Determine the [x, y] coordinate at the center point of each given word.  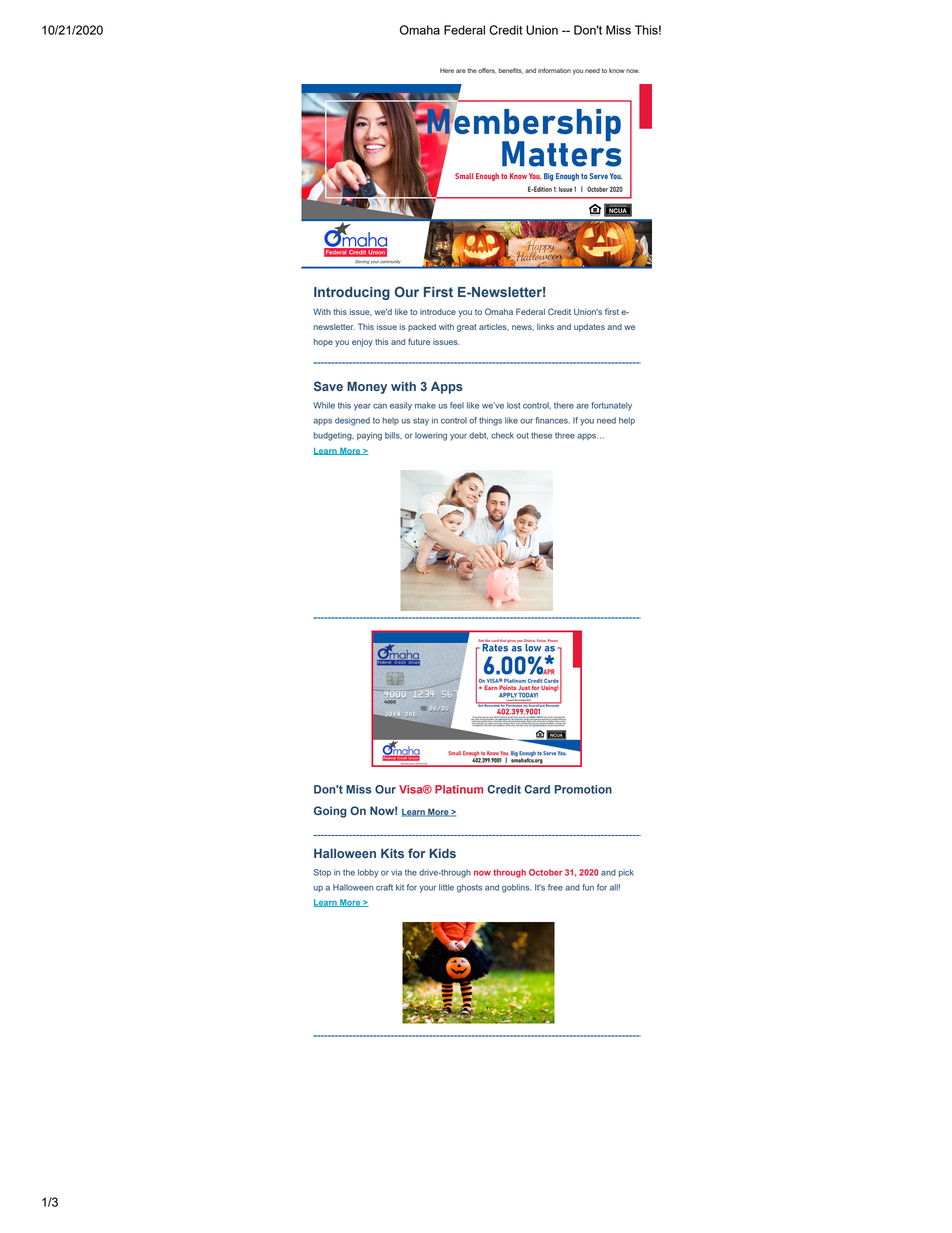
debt [478, 436]
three [565, 435]
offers [487, 71]
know [617, 70]
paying [369, 436]
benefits [511, 71]
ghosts [469, 888]
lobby [368, 873]
